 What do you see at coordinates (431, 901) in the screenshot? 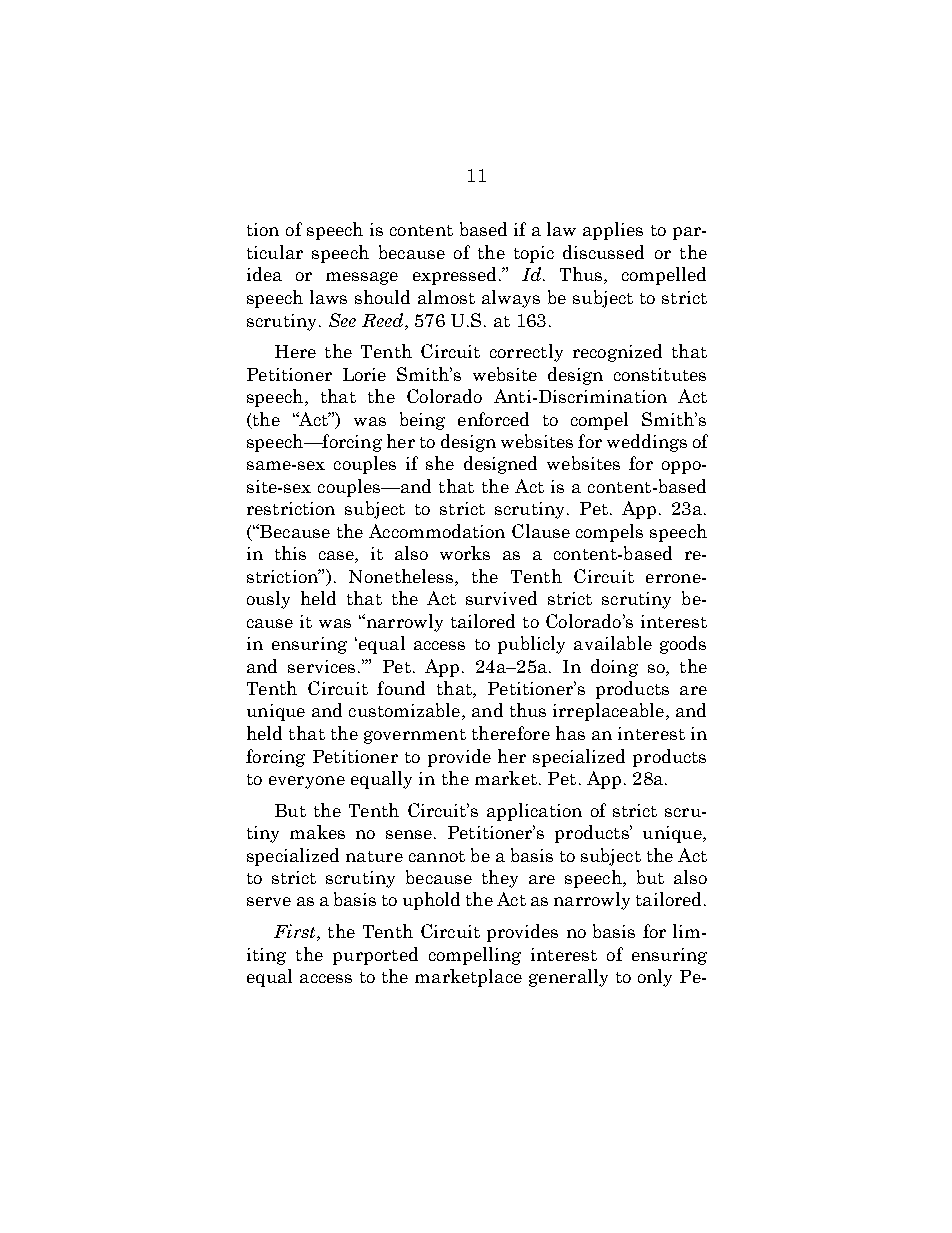
I see `uphold` at bounding box center [431, 901].
